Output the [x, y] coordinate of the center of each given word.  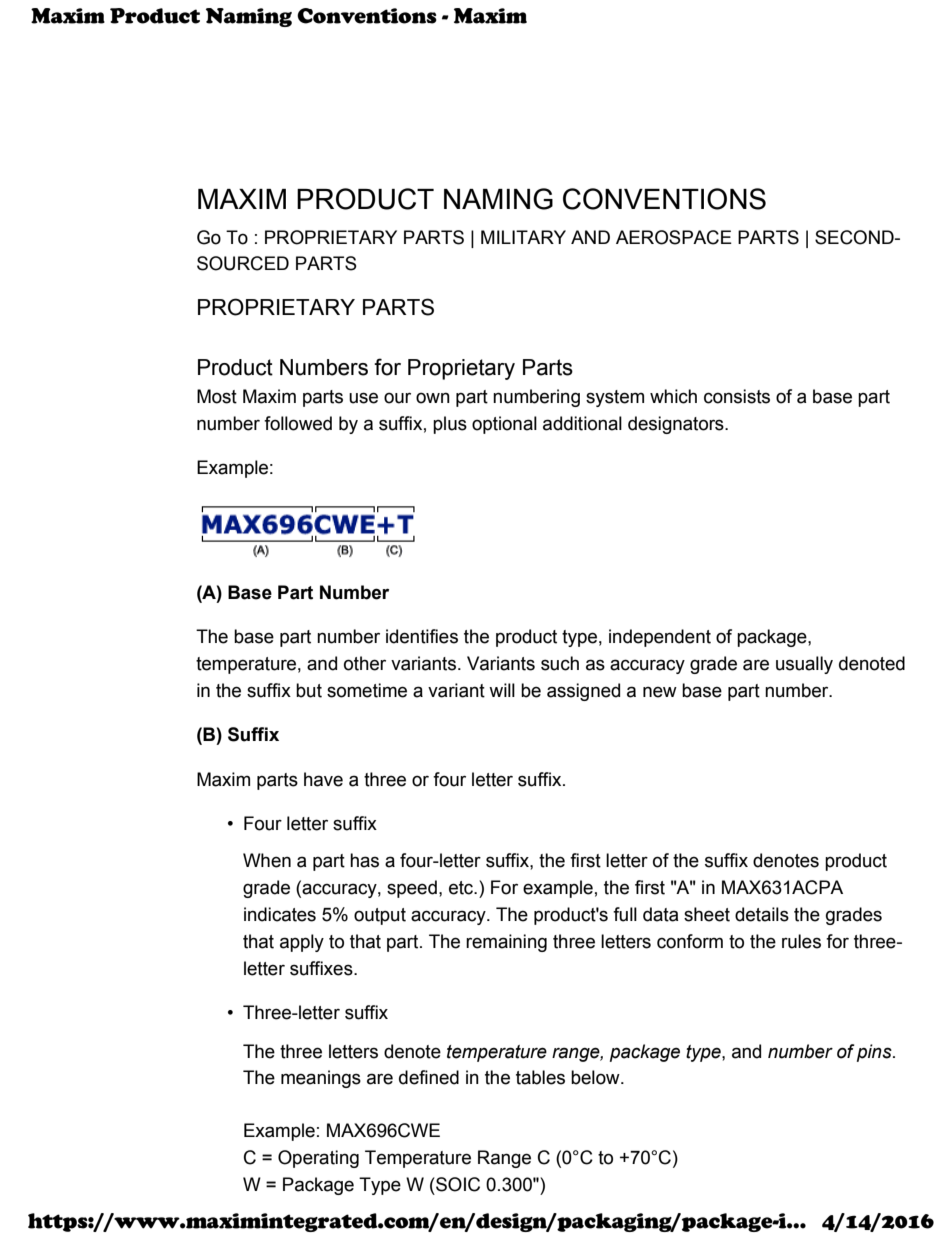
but [309, 690]
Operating [318, 1159]
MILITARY [523, 237]
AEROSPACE [674, 237]
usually [804, 665]
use [363, 398]
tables [540, 1077]
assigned [583, 692]
